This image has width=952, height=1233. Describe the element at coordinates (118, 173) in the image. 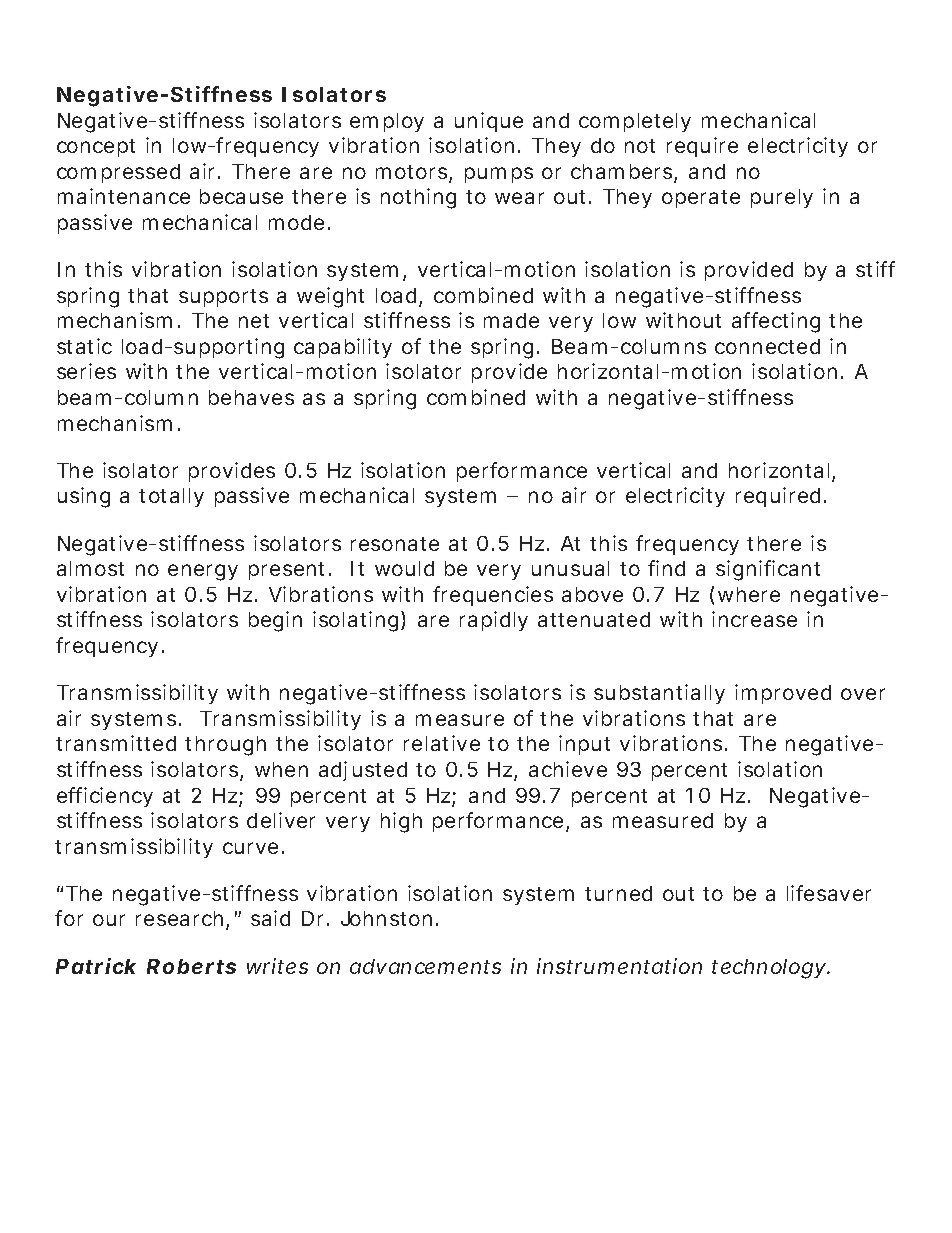

I see `compressed` at that location.
